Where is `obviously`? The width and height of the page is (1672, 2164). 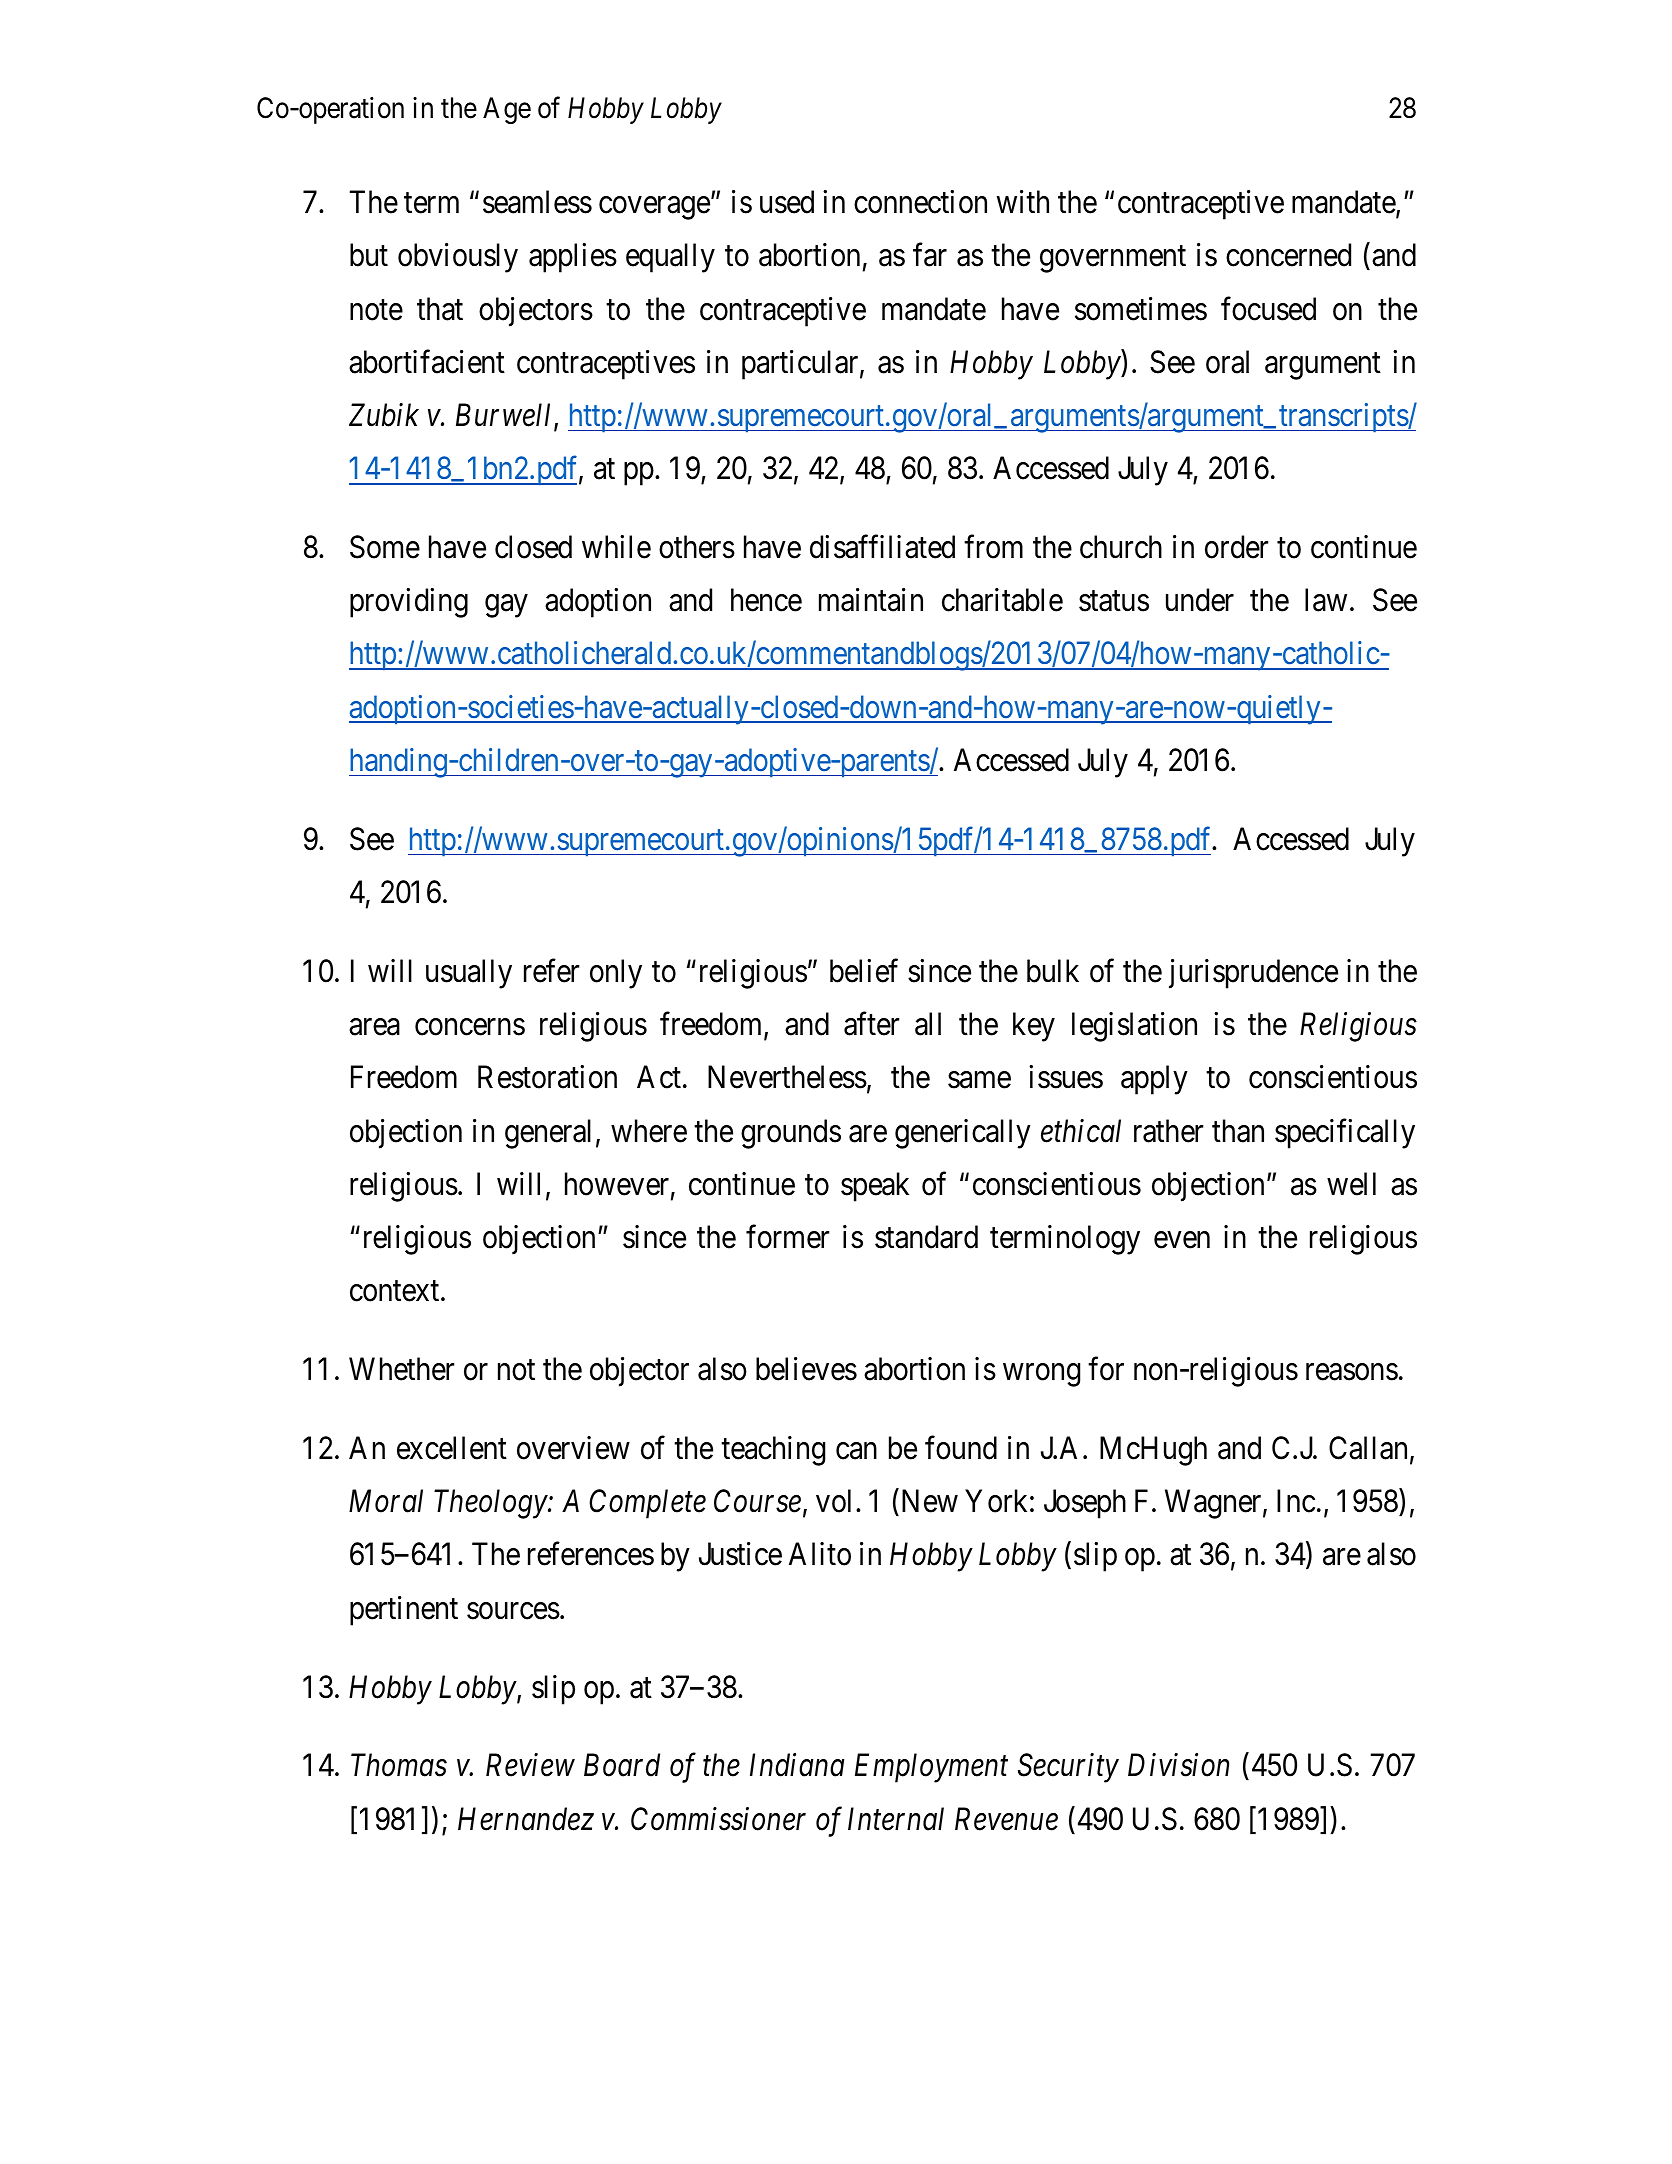
obviously is located at coordinates (458, 258).
